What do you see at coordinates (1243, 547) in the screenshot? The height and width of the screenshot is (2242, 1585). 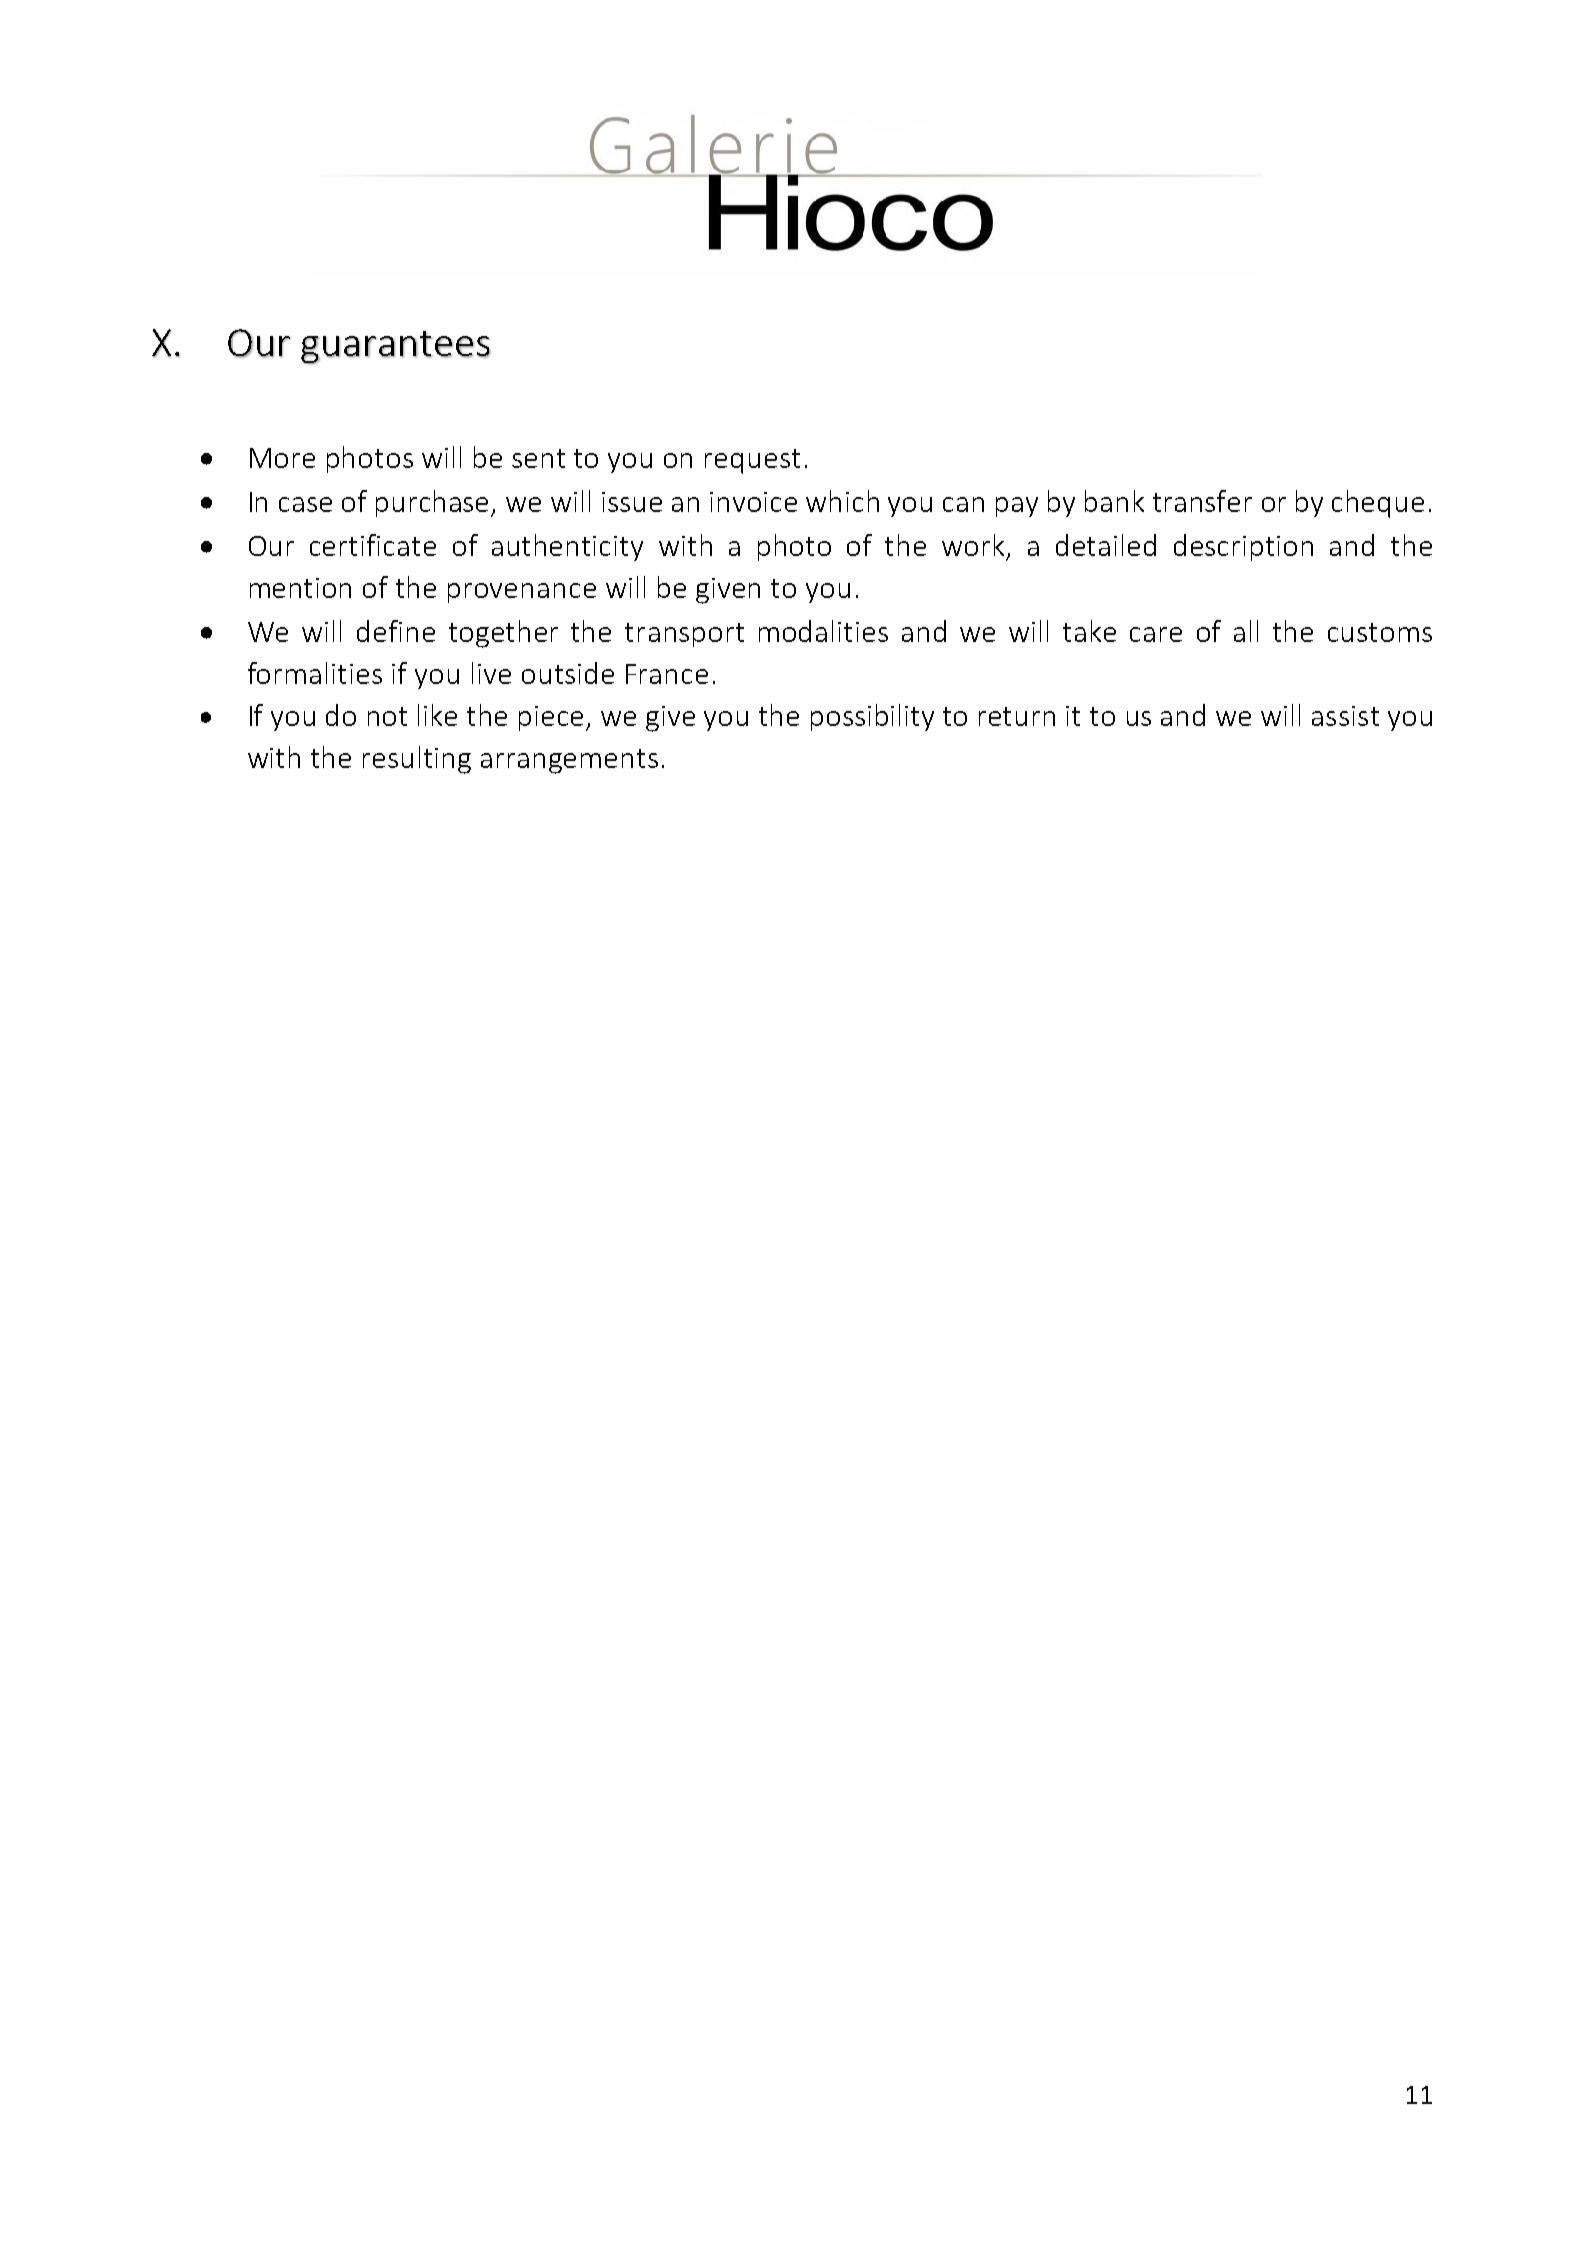 I see `description` at bounding box center [1243, 547].
